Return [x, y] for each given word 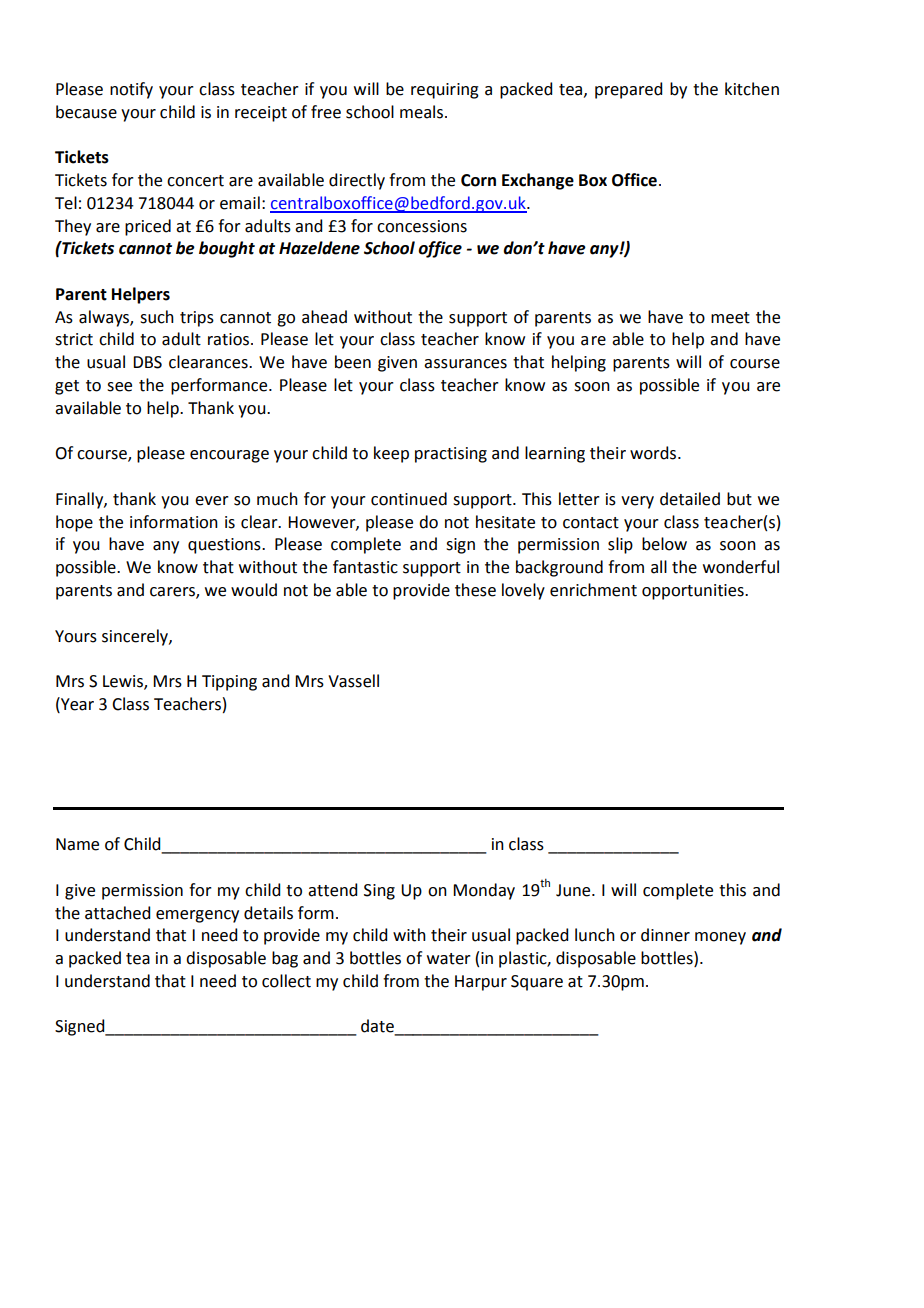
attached [117, 913]
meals [421, 112]
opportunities [694, 592]
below [664, 544]
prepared [628, 90]
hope [74, 523]
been [353, 362]
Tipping [229, 683]
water [449, 959]
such [157, 317]
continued [409, 499]
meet [730, 318]
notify [131, 90]
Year [76, 704]
